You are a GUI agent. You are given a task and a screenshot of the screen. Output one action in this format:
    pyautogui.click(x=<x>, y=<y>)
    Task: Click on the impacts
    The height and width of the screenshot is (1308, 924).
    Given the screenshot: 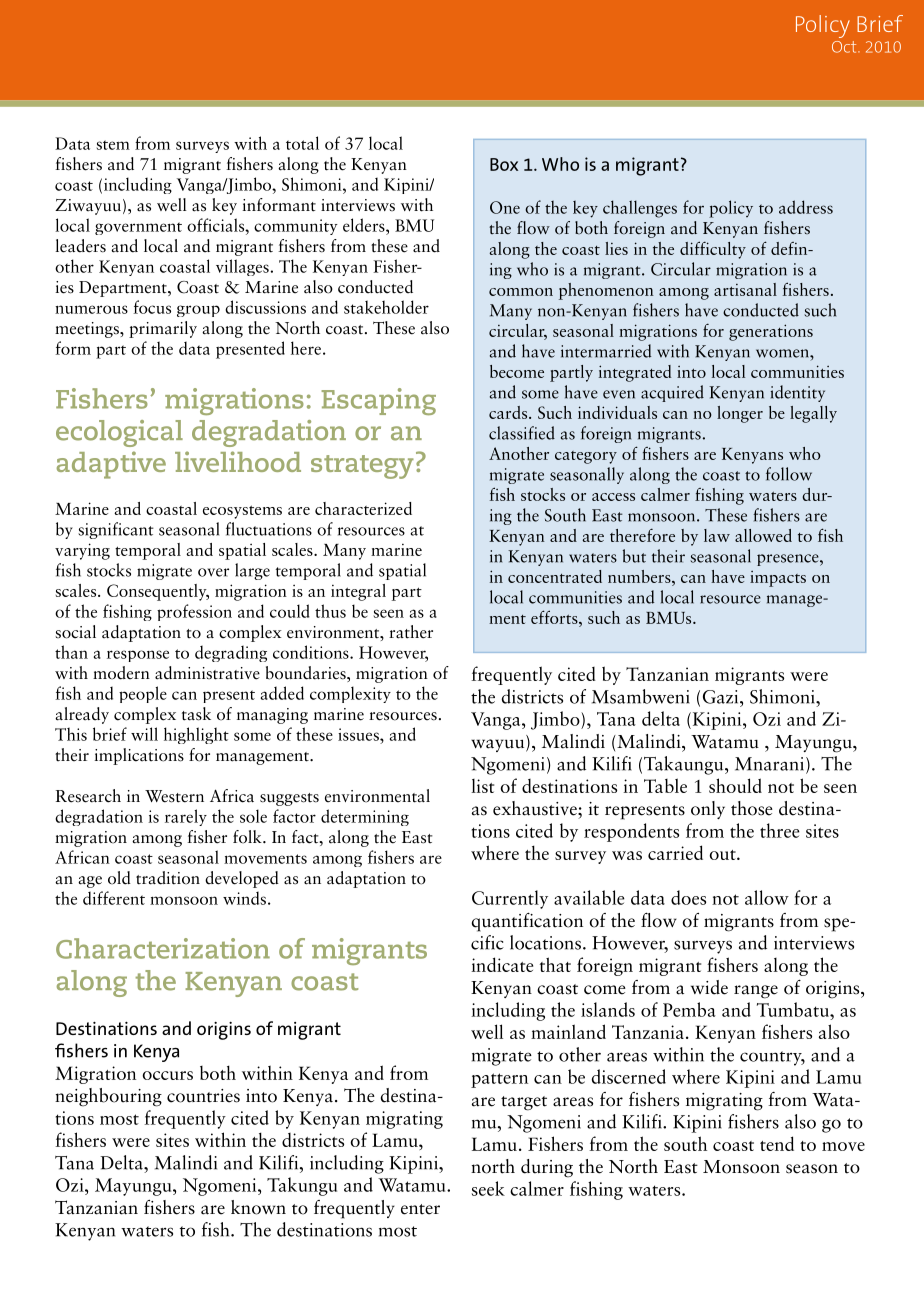 What is the action you would take?
    pyautogui.click(x=778, y=579)
